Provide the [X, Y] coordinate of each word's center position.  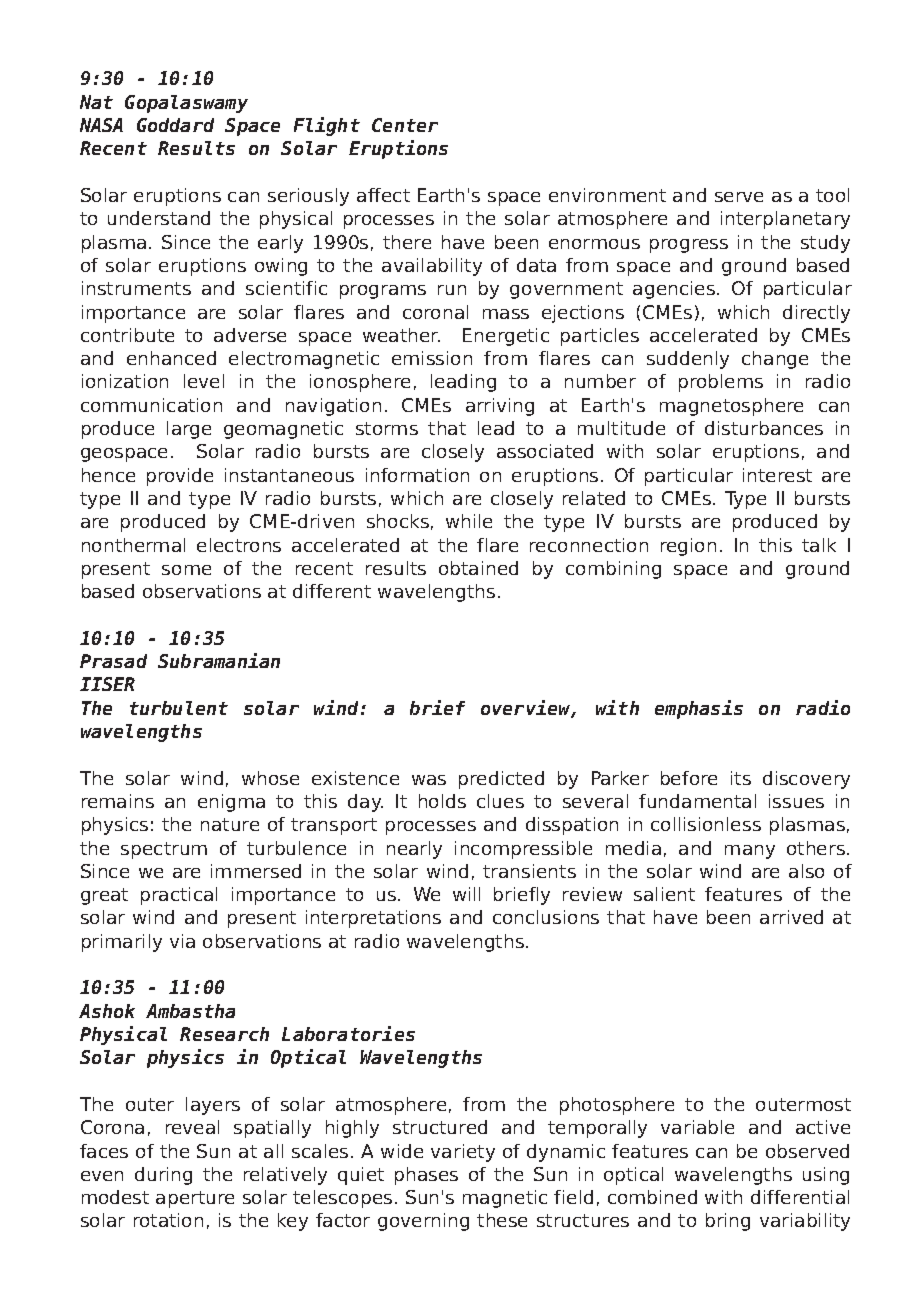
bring [728, 1222]
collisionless [706, 824]
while [469, 521]
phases [426, 1176]
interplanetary [785, 220]
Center [405, 125]
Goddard [175, 125]
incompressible [523, 850]
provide [180, 477]
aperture [195, 1199]
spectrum [164, 850]
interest [777, 475]
